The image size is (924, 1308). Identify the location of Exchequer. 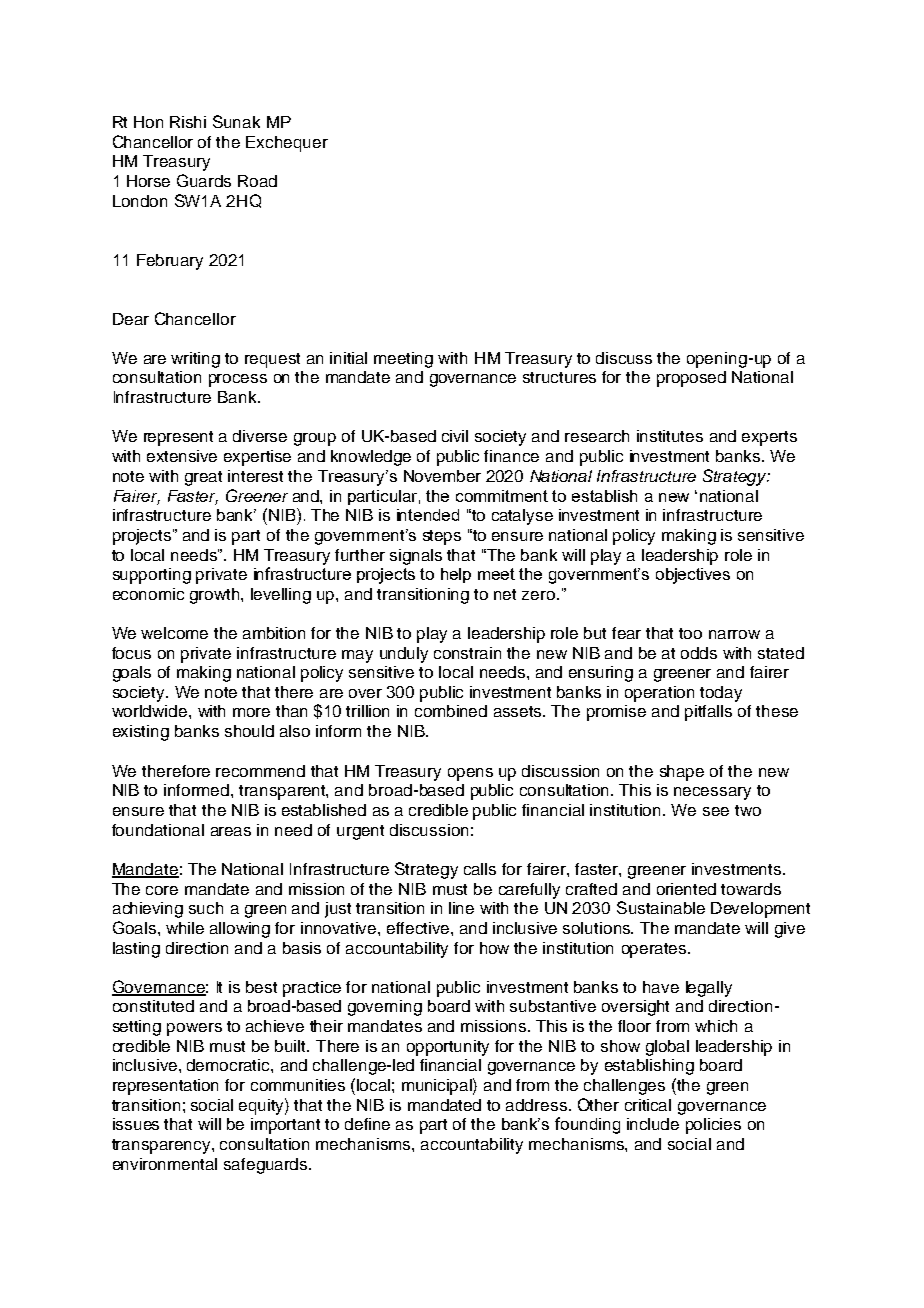
(287, 144).
